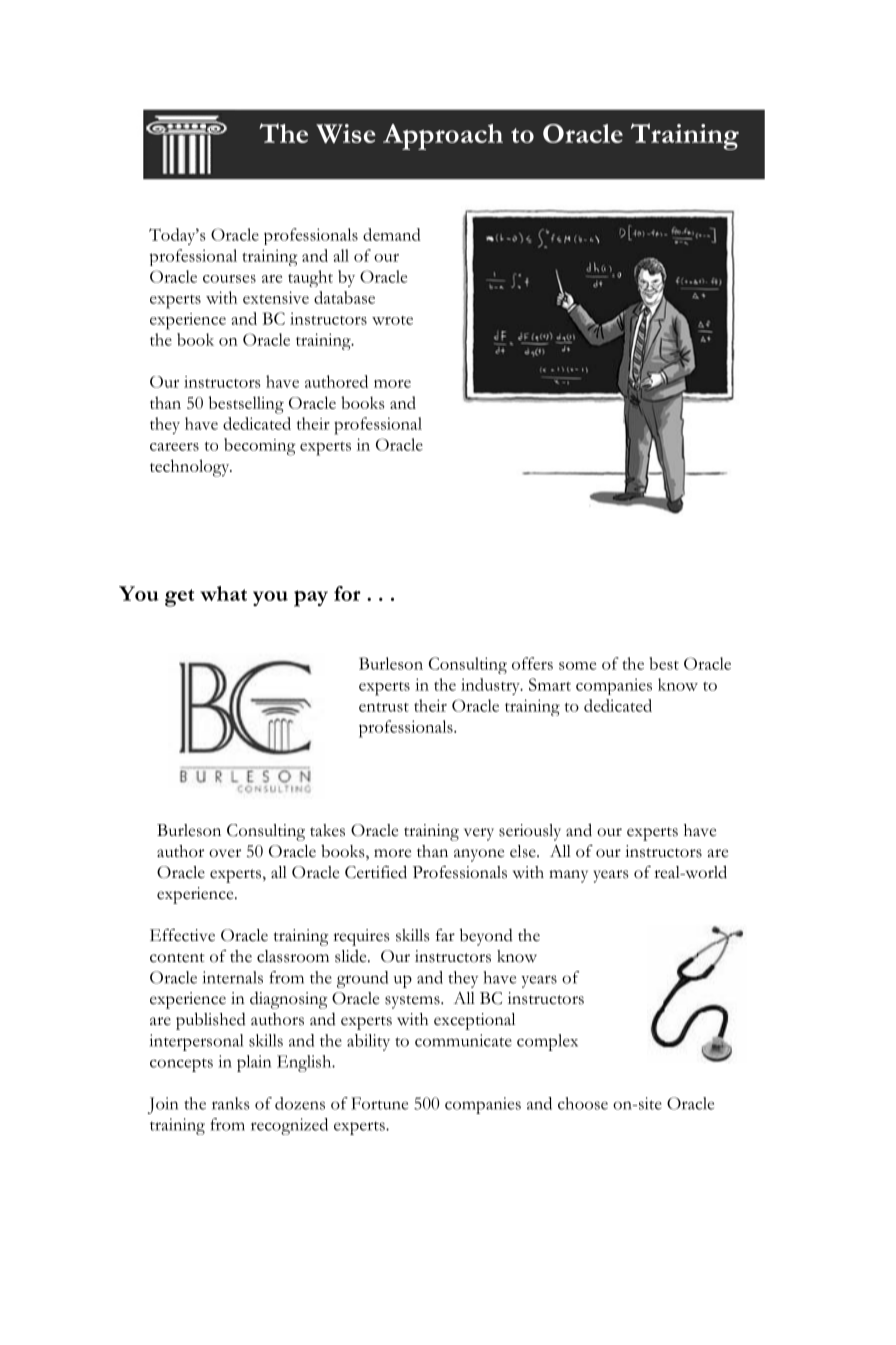 This page has height=1345, width=896. I want to click on what, so click(223, 593).
